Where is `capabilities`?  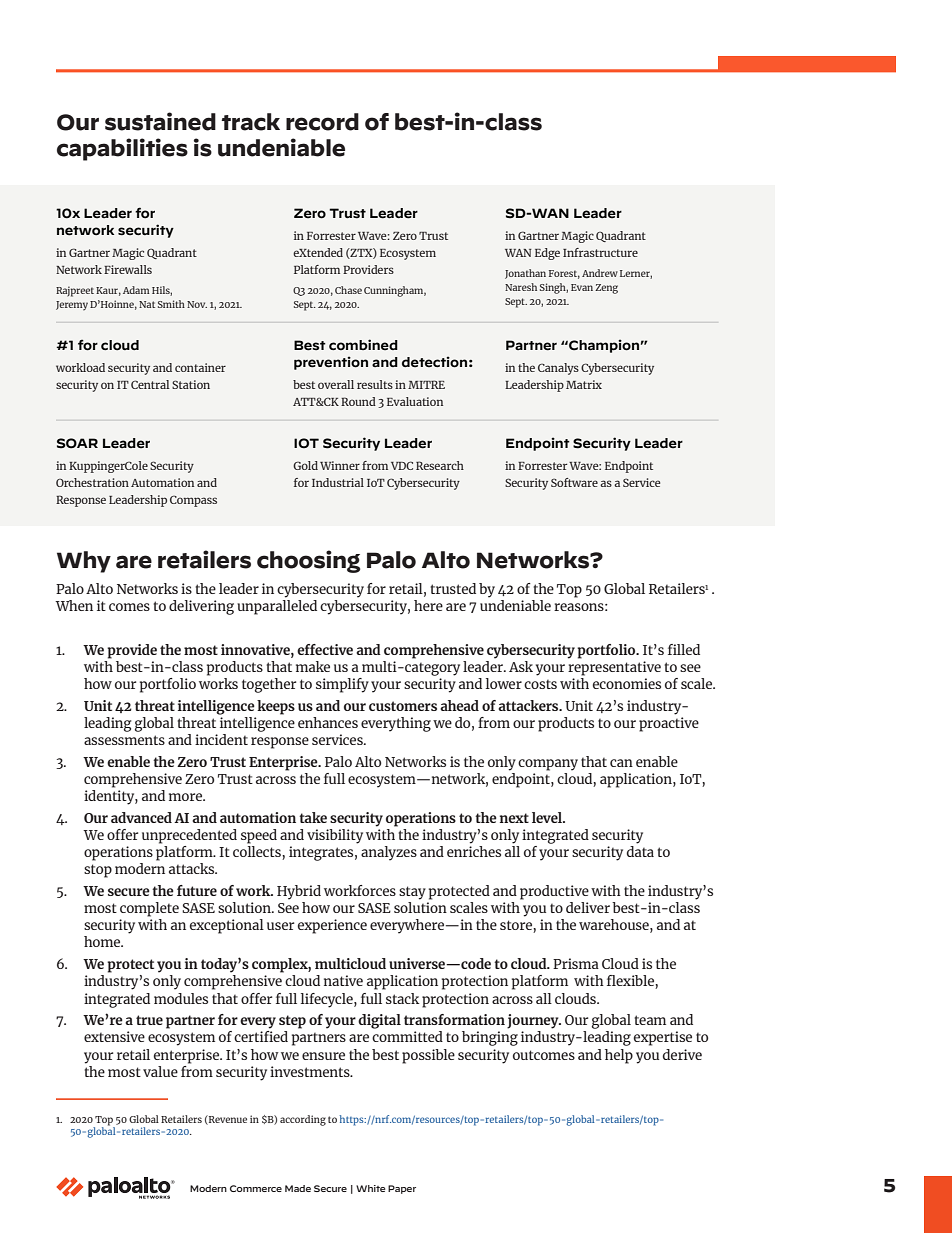 capabilities is located at coordinates (122, 149).
